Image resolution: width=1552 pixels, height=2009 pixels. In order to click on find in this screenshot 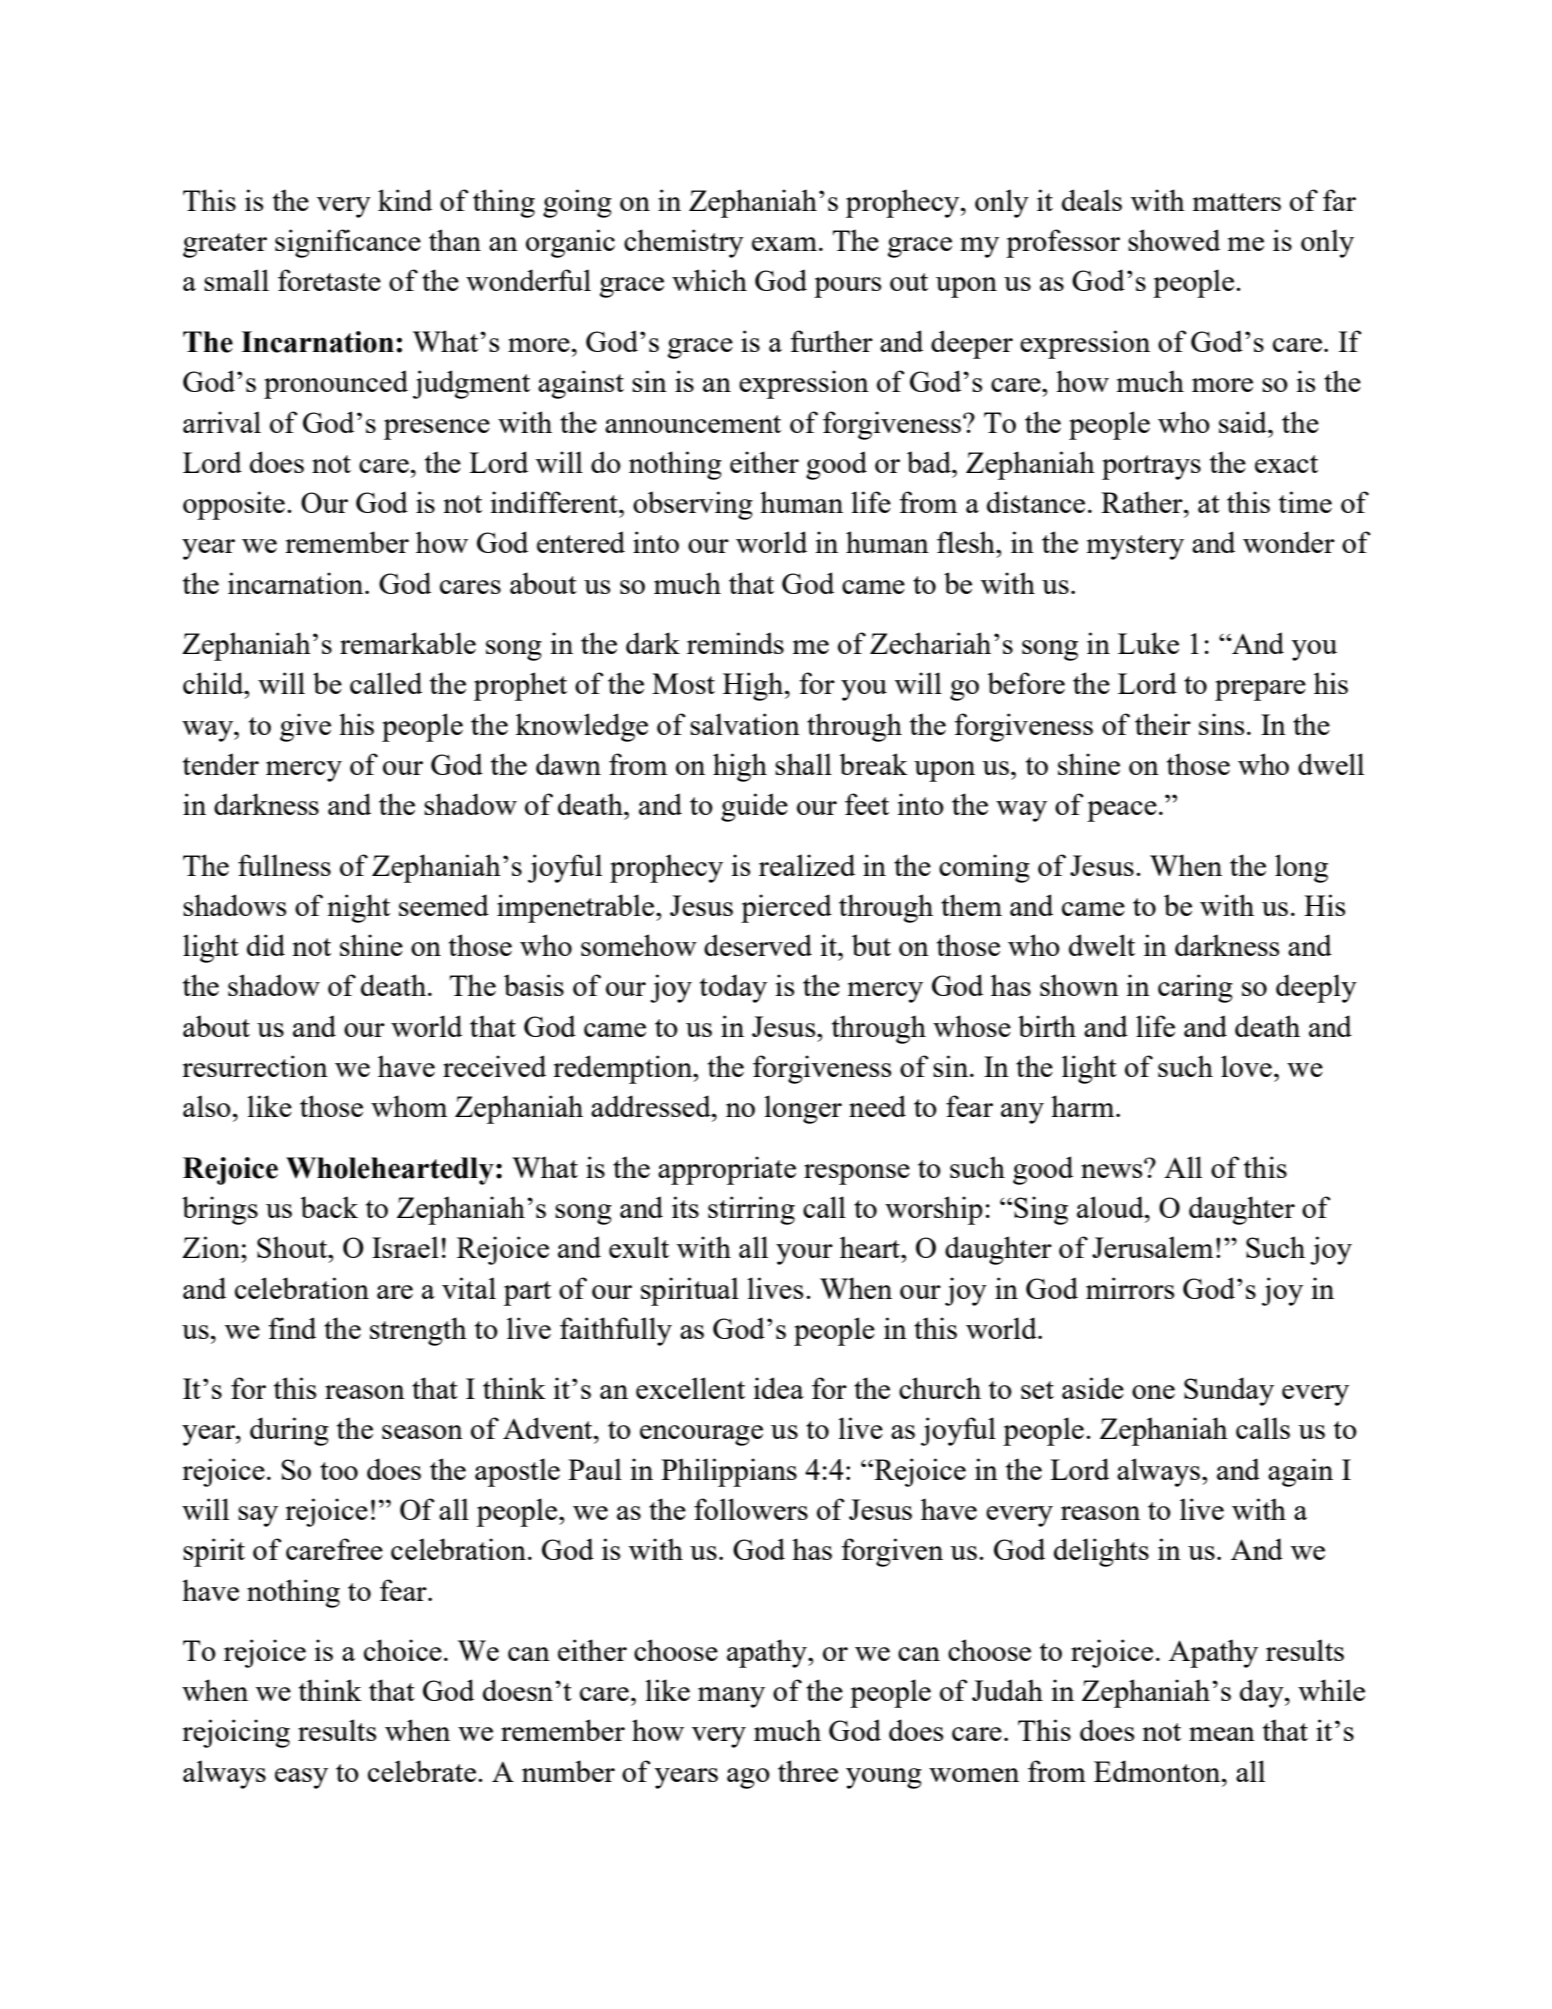, I will do `click(292, 1328)`.
